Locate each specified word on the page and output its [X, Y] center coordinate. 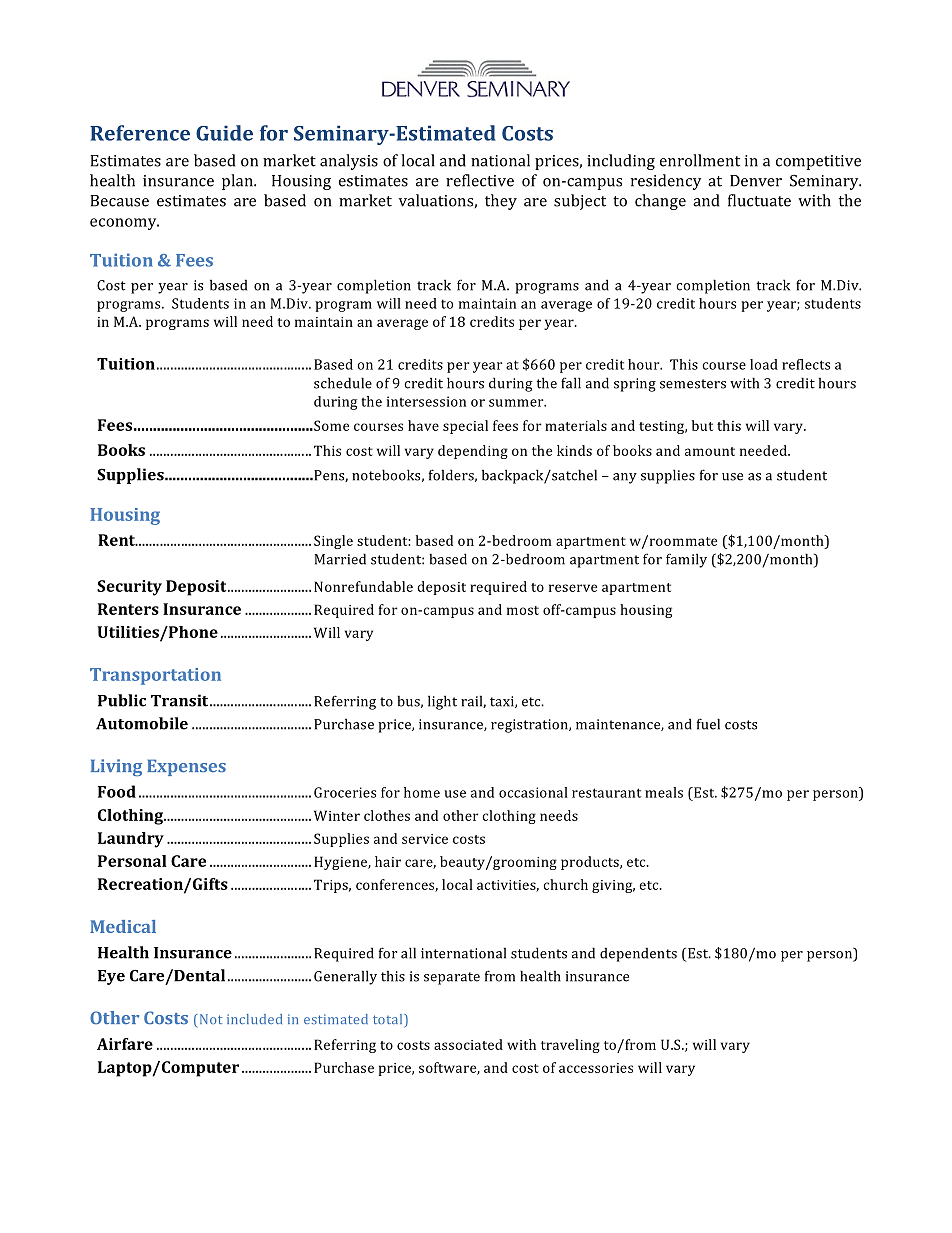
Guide [224, 133]
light [442, 702]
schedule [343, 383]
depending [473, 452]
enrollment [700, 160]
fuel [708, 724]
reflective [480, 180]
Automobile [142, 723]
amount [710, 451]
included [254, 1019]
